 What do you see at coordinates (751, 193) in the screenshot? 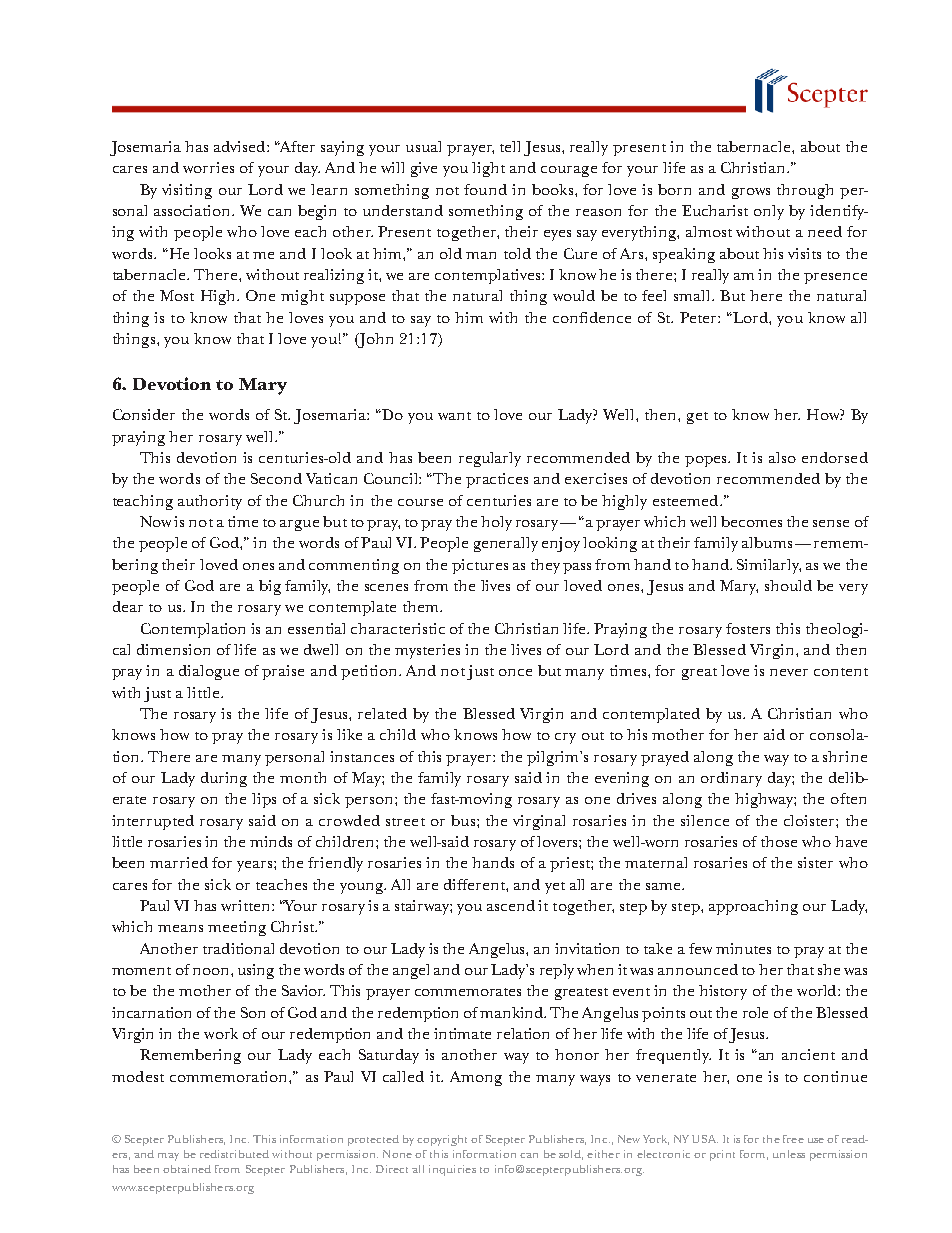
I see `grows` at bounding box center [751, 193].
